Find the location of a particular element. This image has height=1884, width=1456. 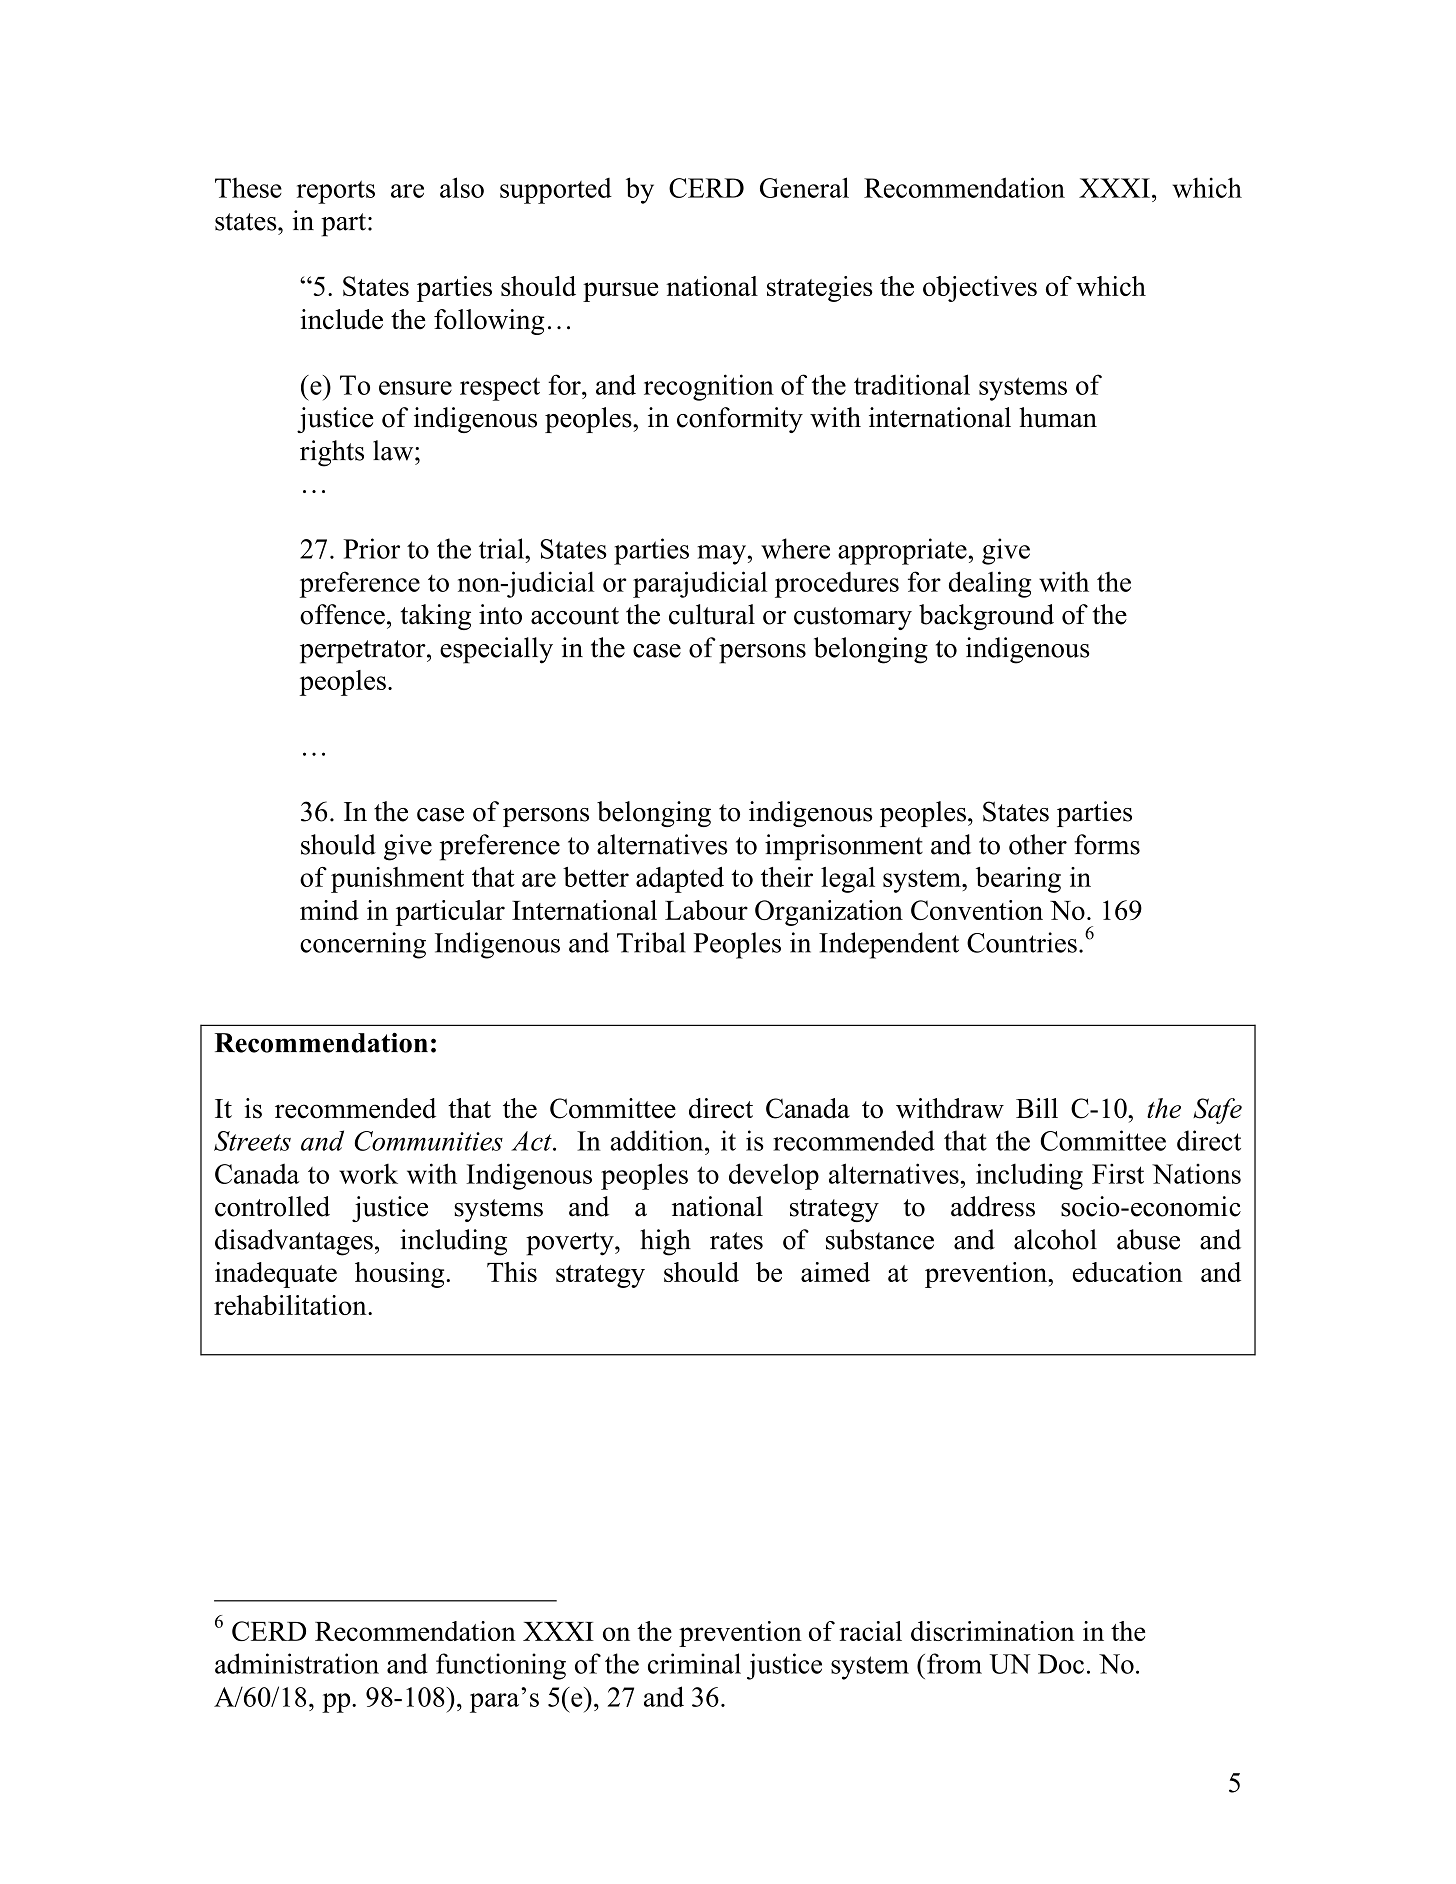

reports is located at coordinates (336, 192).
